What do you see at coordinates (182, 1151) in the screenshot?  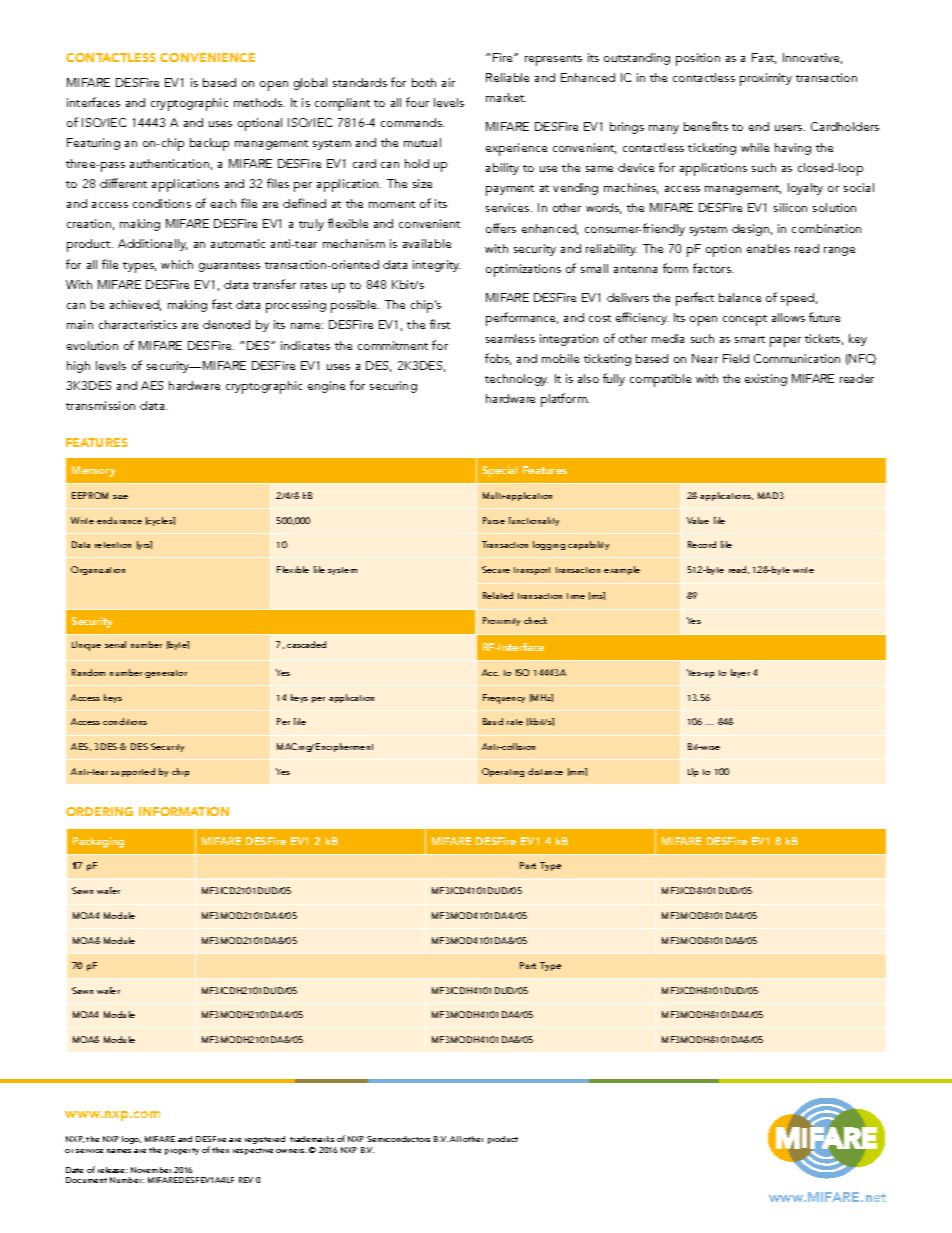 I see `property` at bounding box center [182, 1151].
